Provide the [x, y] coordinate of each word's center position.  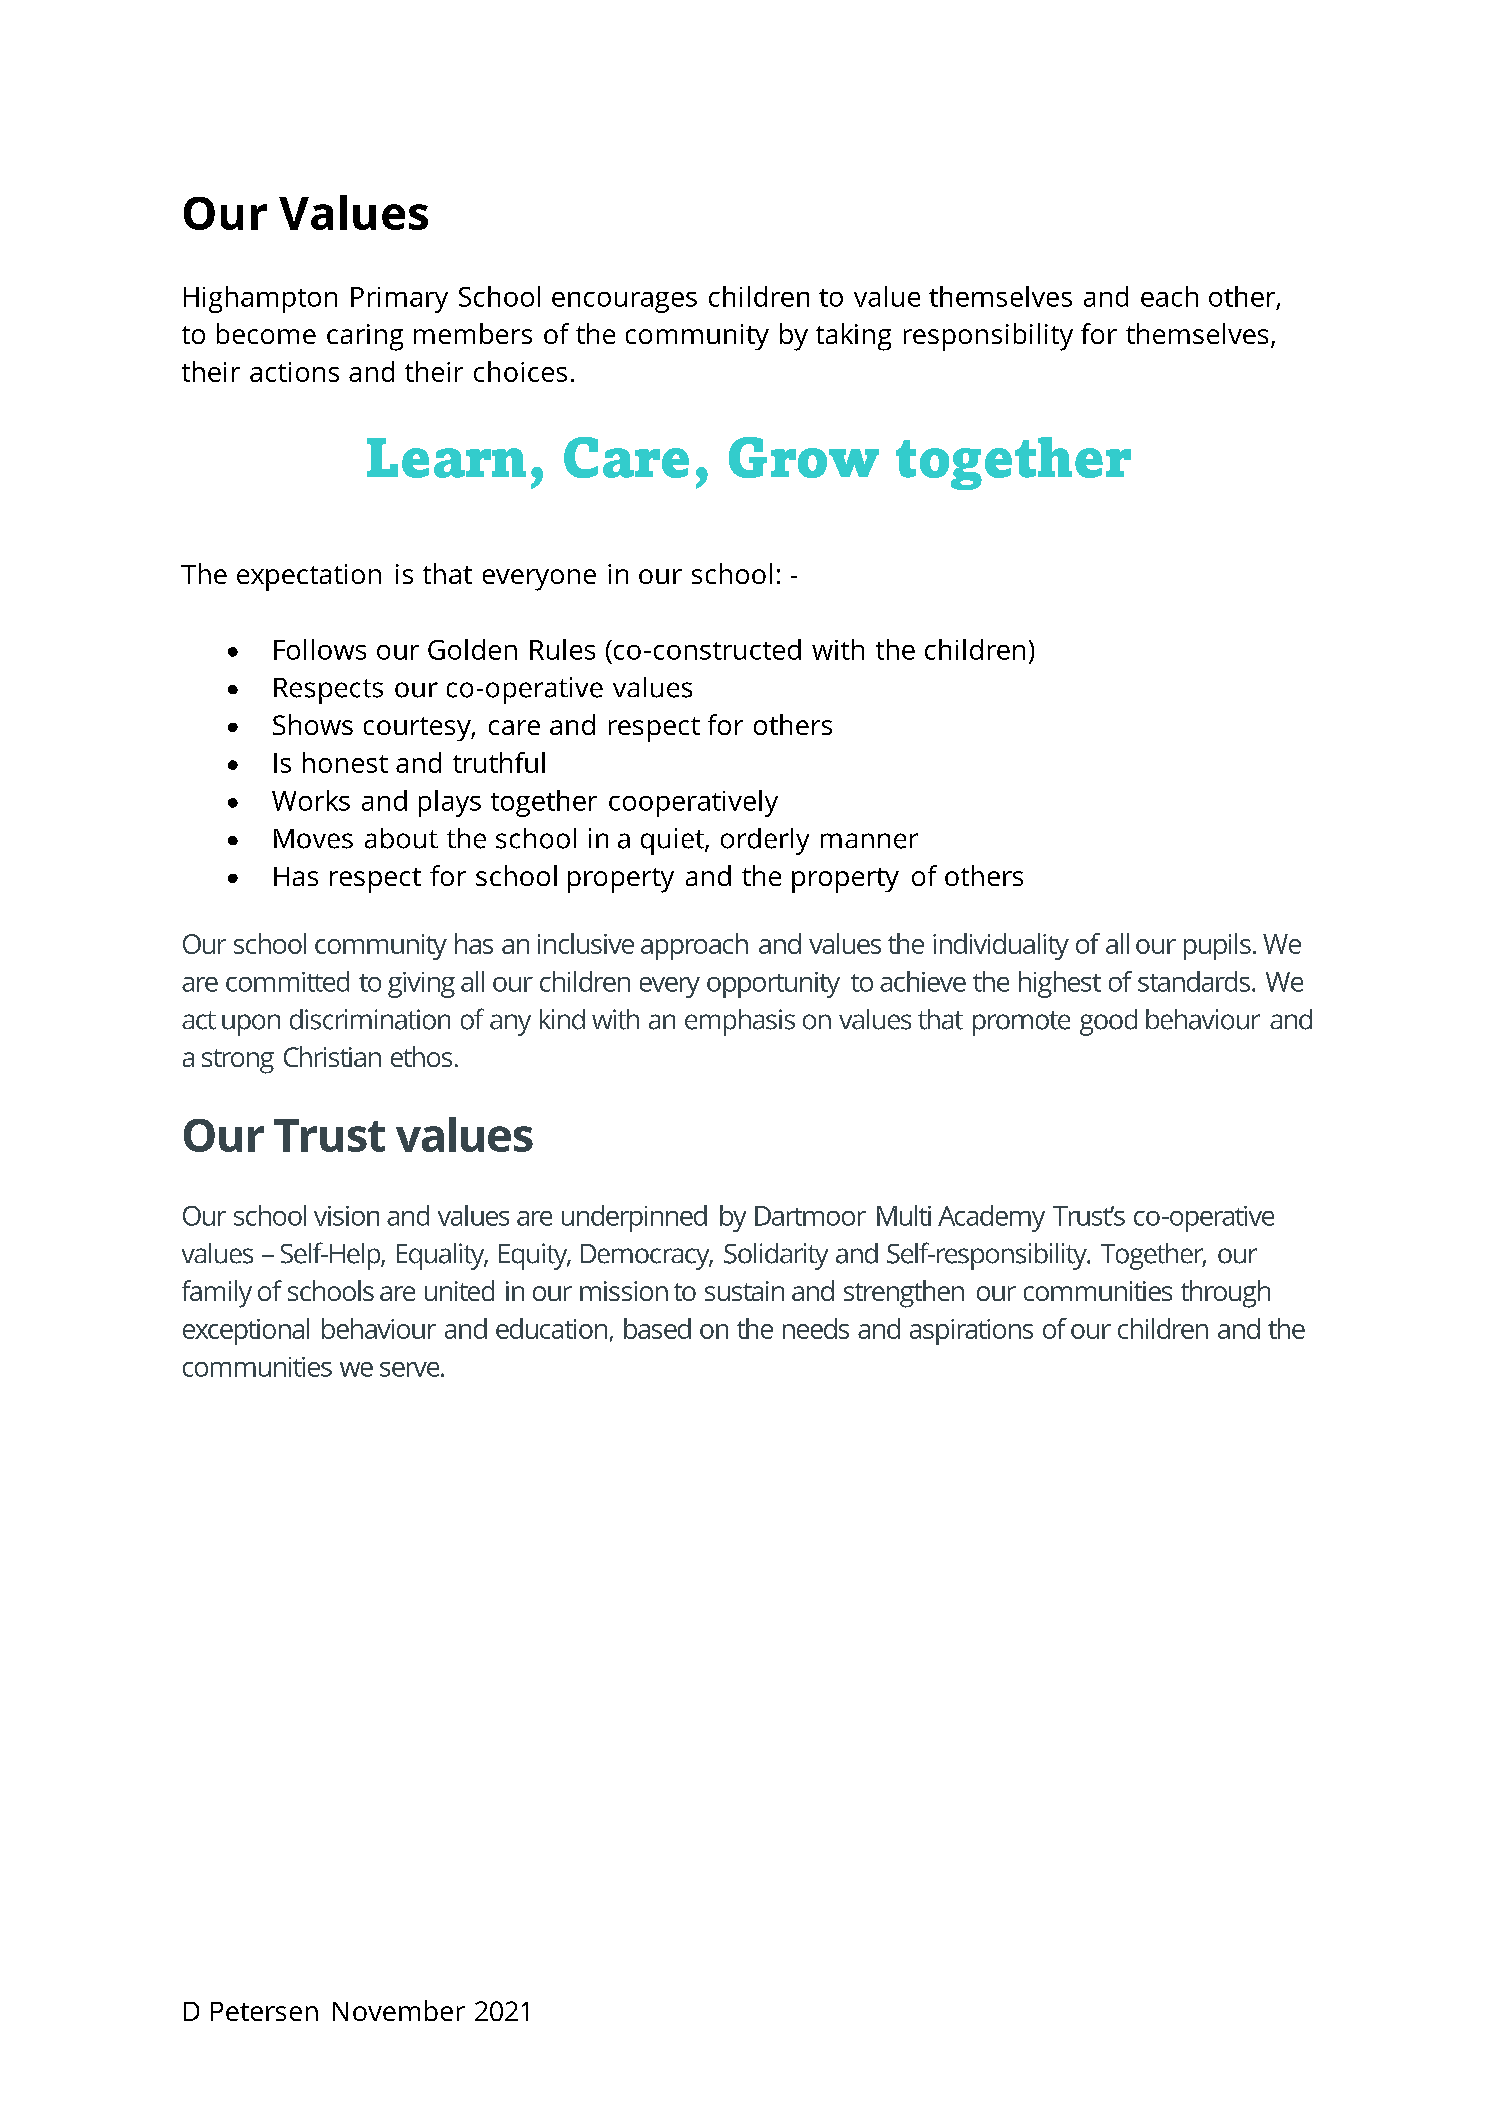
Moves [313, 839]
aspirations [971, 1332]
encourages [624, 302]
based [657, 1328]
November [399, 2010]
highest [1060, 984]
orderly [765, 841]
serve [411, 1369]
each [1169, 296]
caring [365, 337]
